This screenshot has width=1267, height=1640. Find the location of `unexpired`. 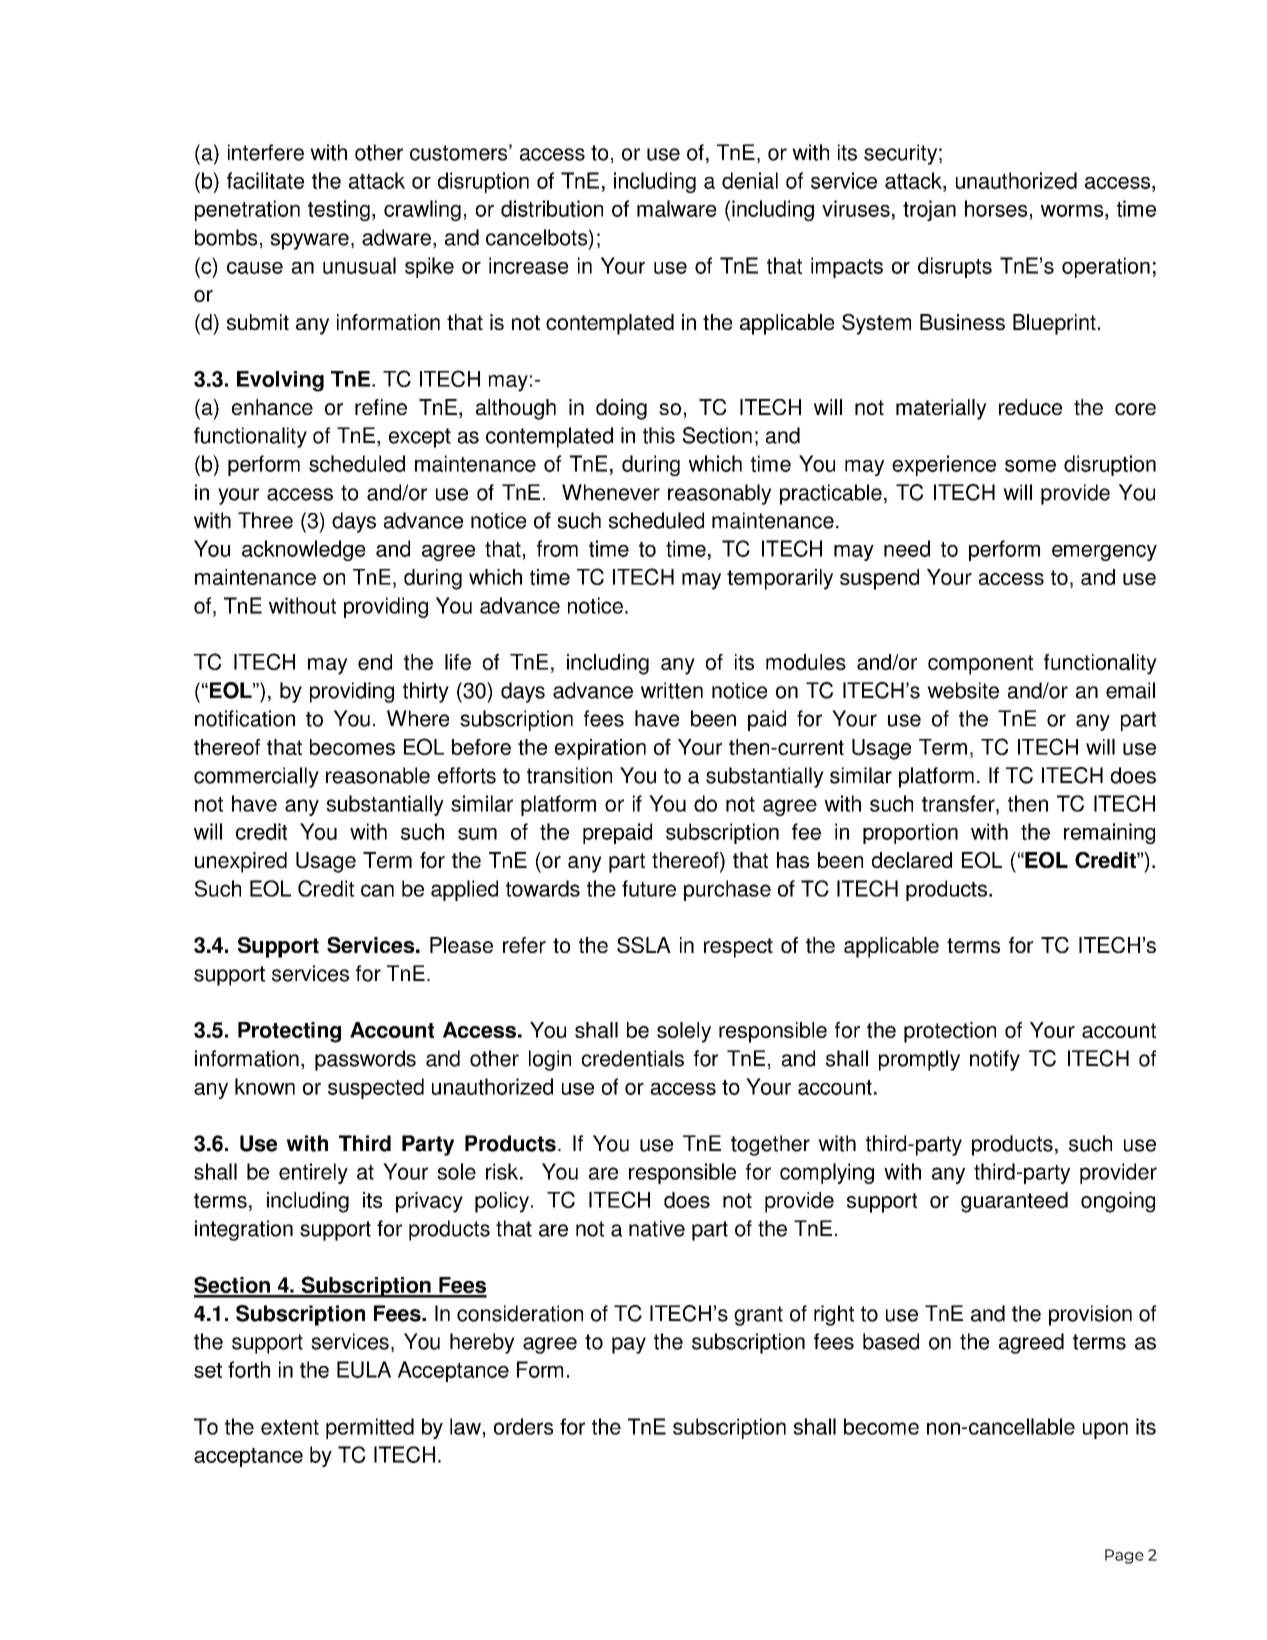

unexpired is located at coordinates (241, 862).
